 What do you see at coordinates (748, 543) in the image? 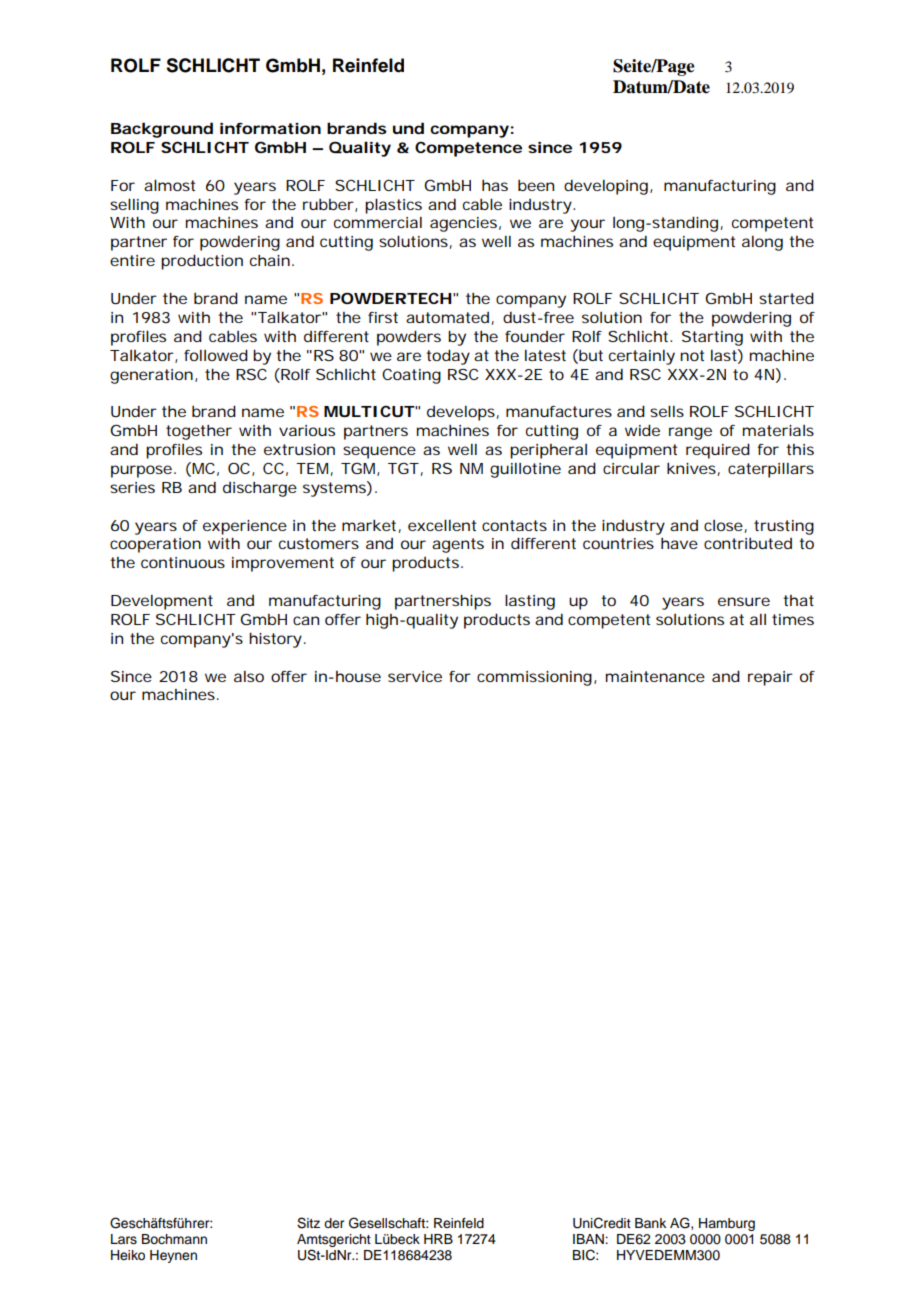
I see `contributed` at bounding box center [748, 543].
